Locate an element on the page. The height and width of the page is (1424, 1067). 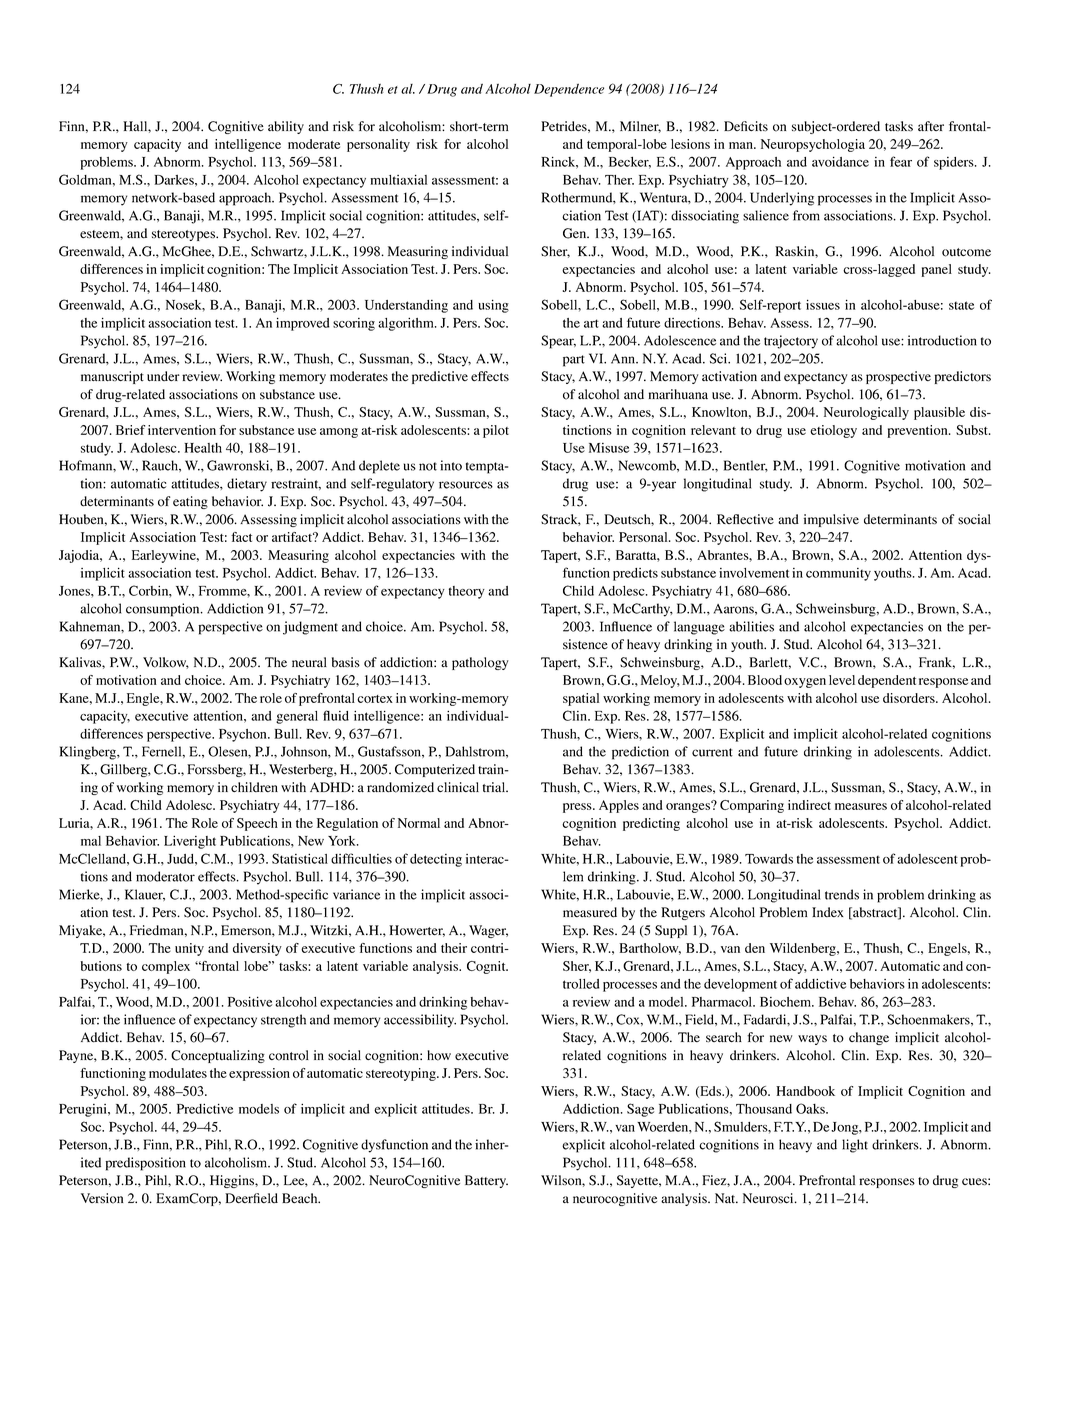
Beach is located at coordinates (301, 1198).
